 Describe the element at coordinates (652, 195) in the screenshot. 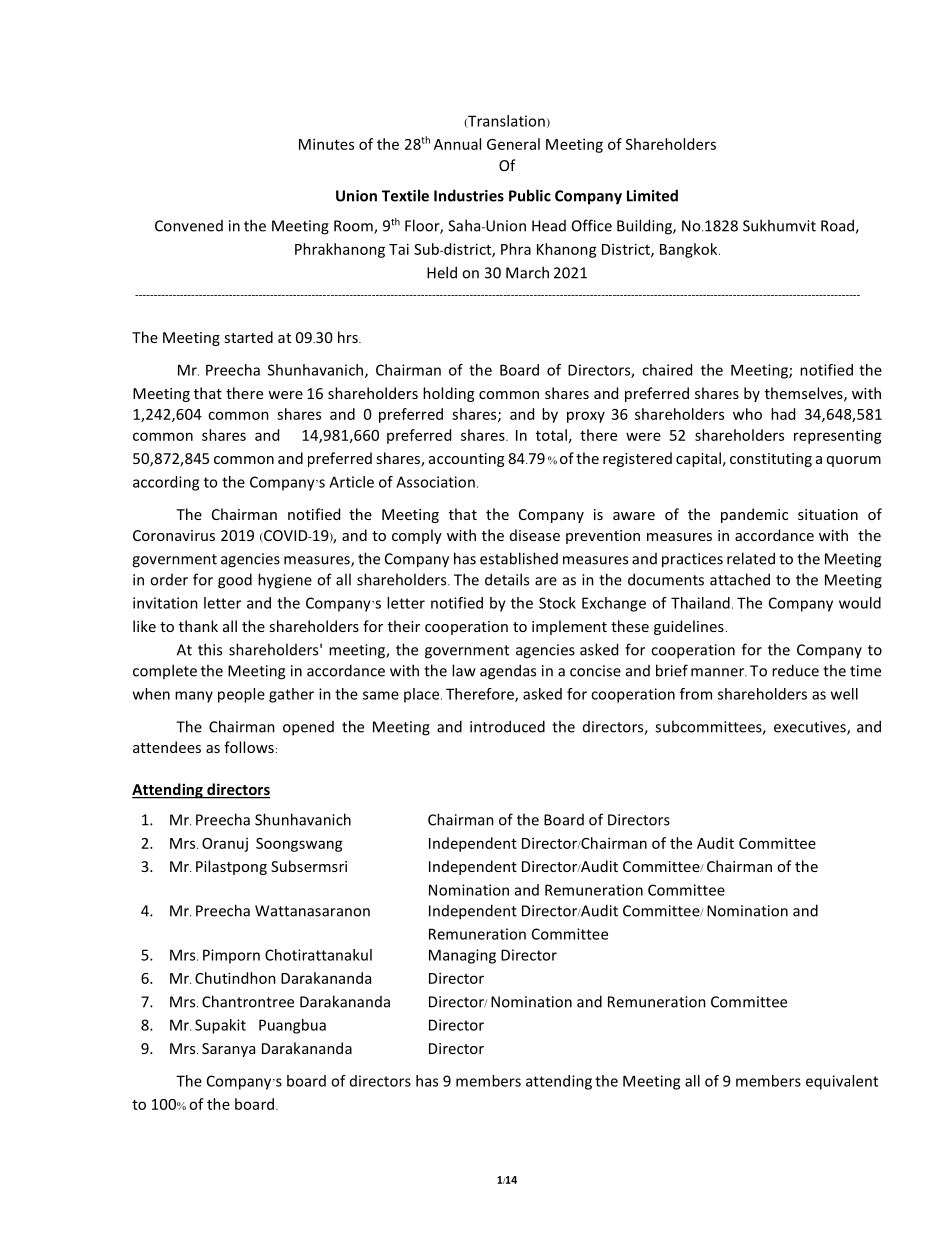

I see `Limited` at that location.
